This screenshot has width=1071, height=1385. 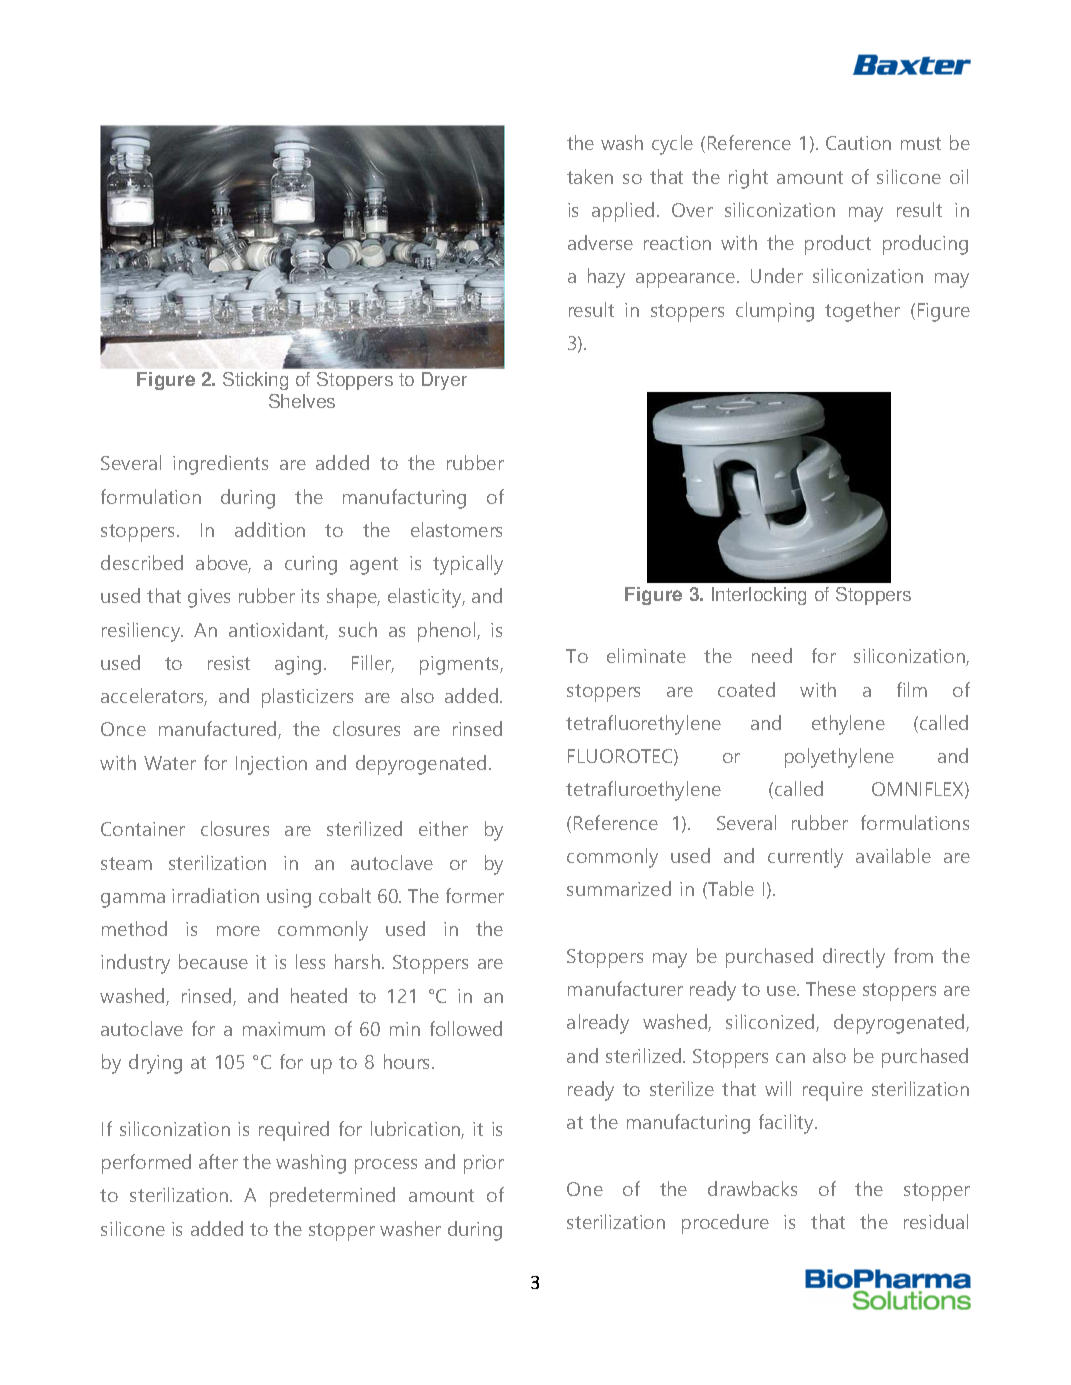 I want to click on after, so click(x=218, y=1161).
